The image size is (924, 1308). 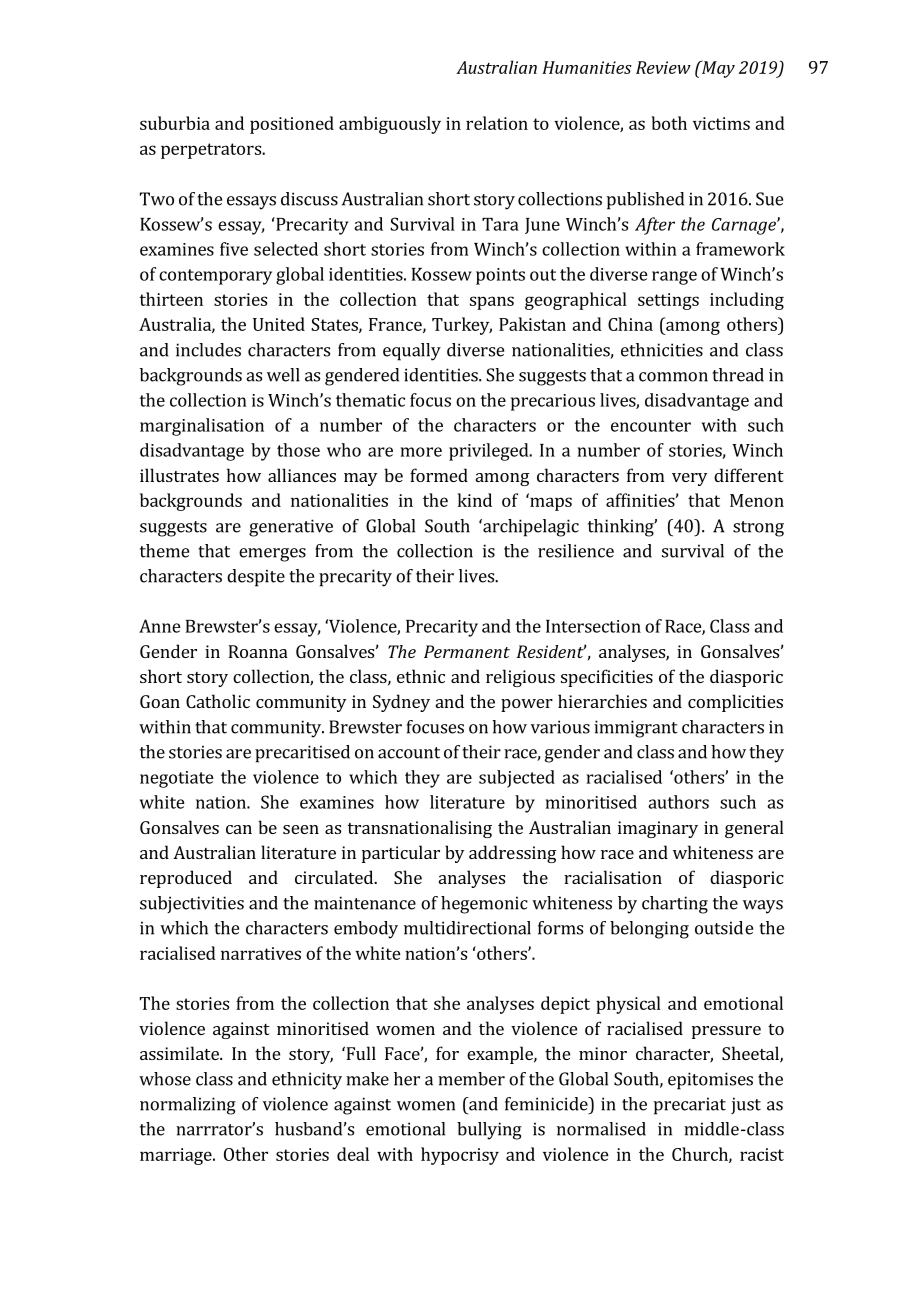 What do you see at coordinates (188, 1106) in the document?
I see `normalizing` at bounding box center [188, 1106].
